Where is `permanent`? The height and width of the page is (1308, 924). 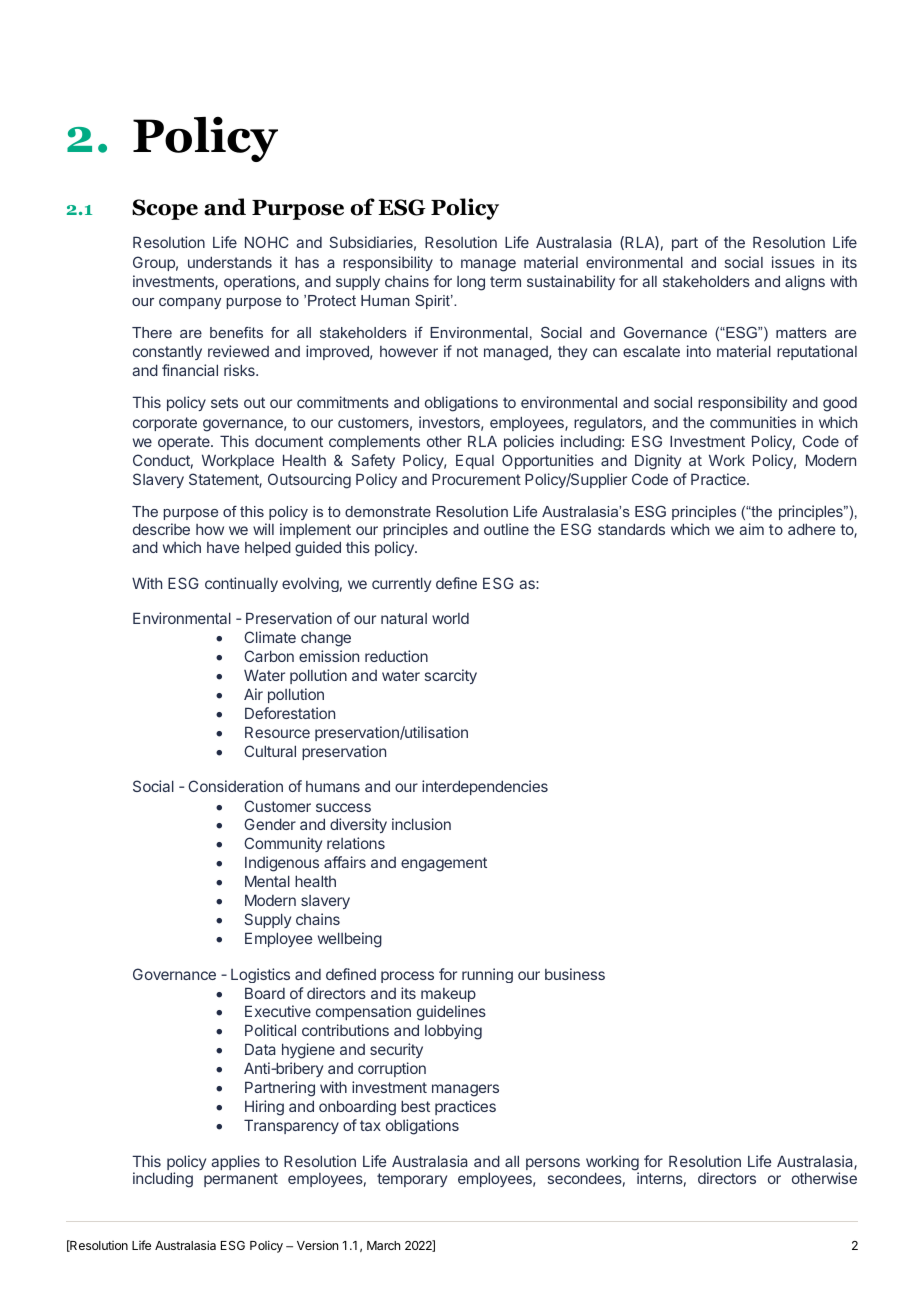
permanent is located at coordinates (241, 1180).
